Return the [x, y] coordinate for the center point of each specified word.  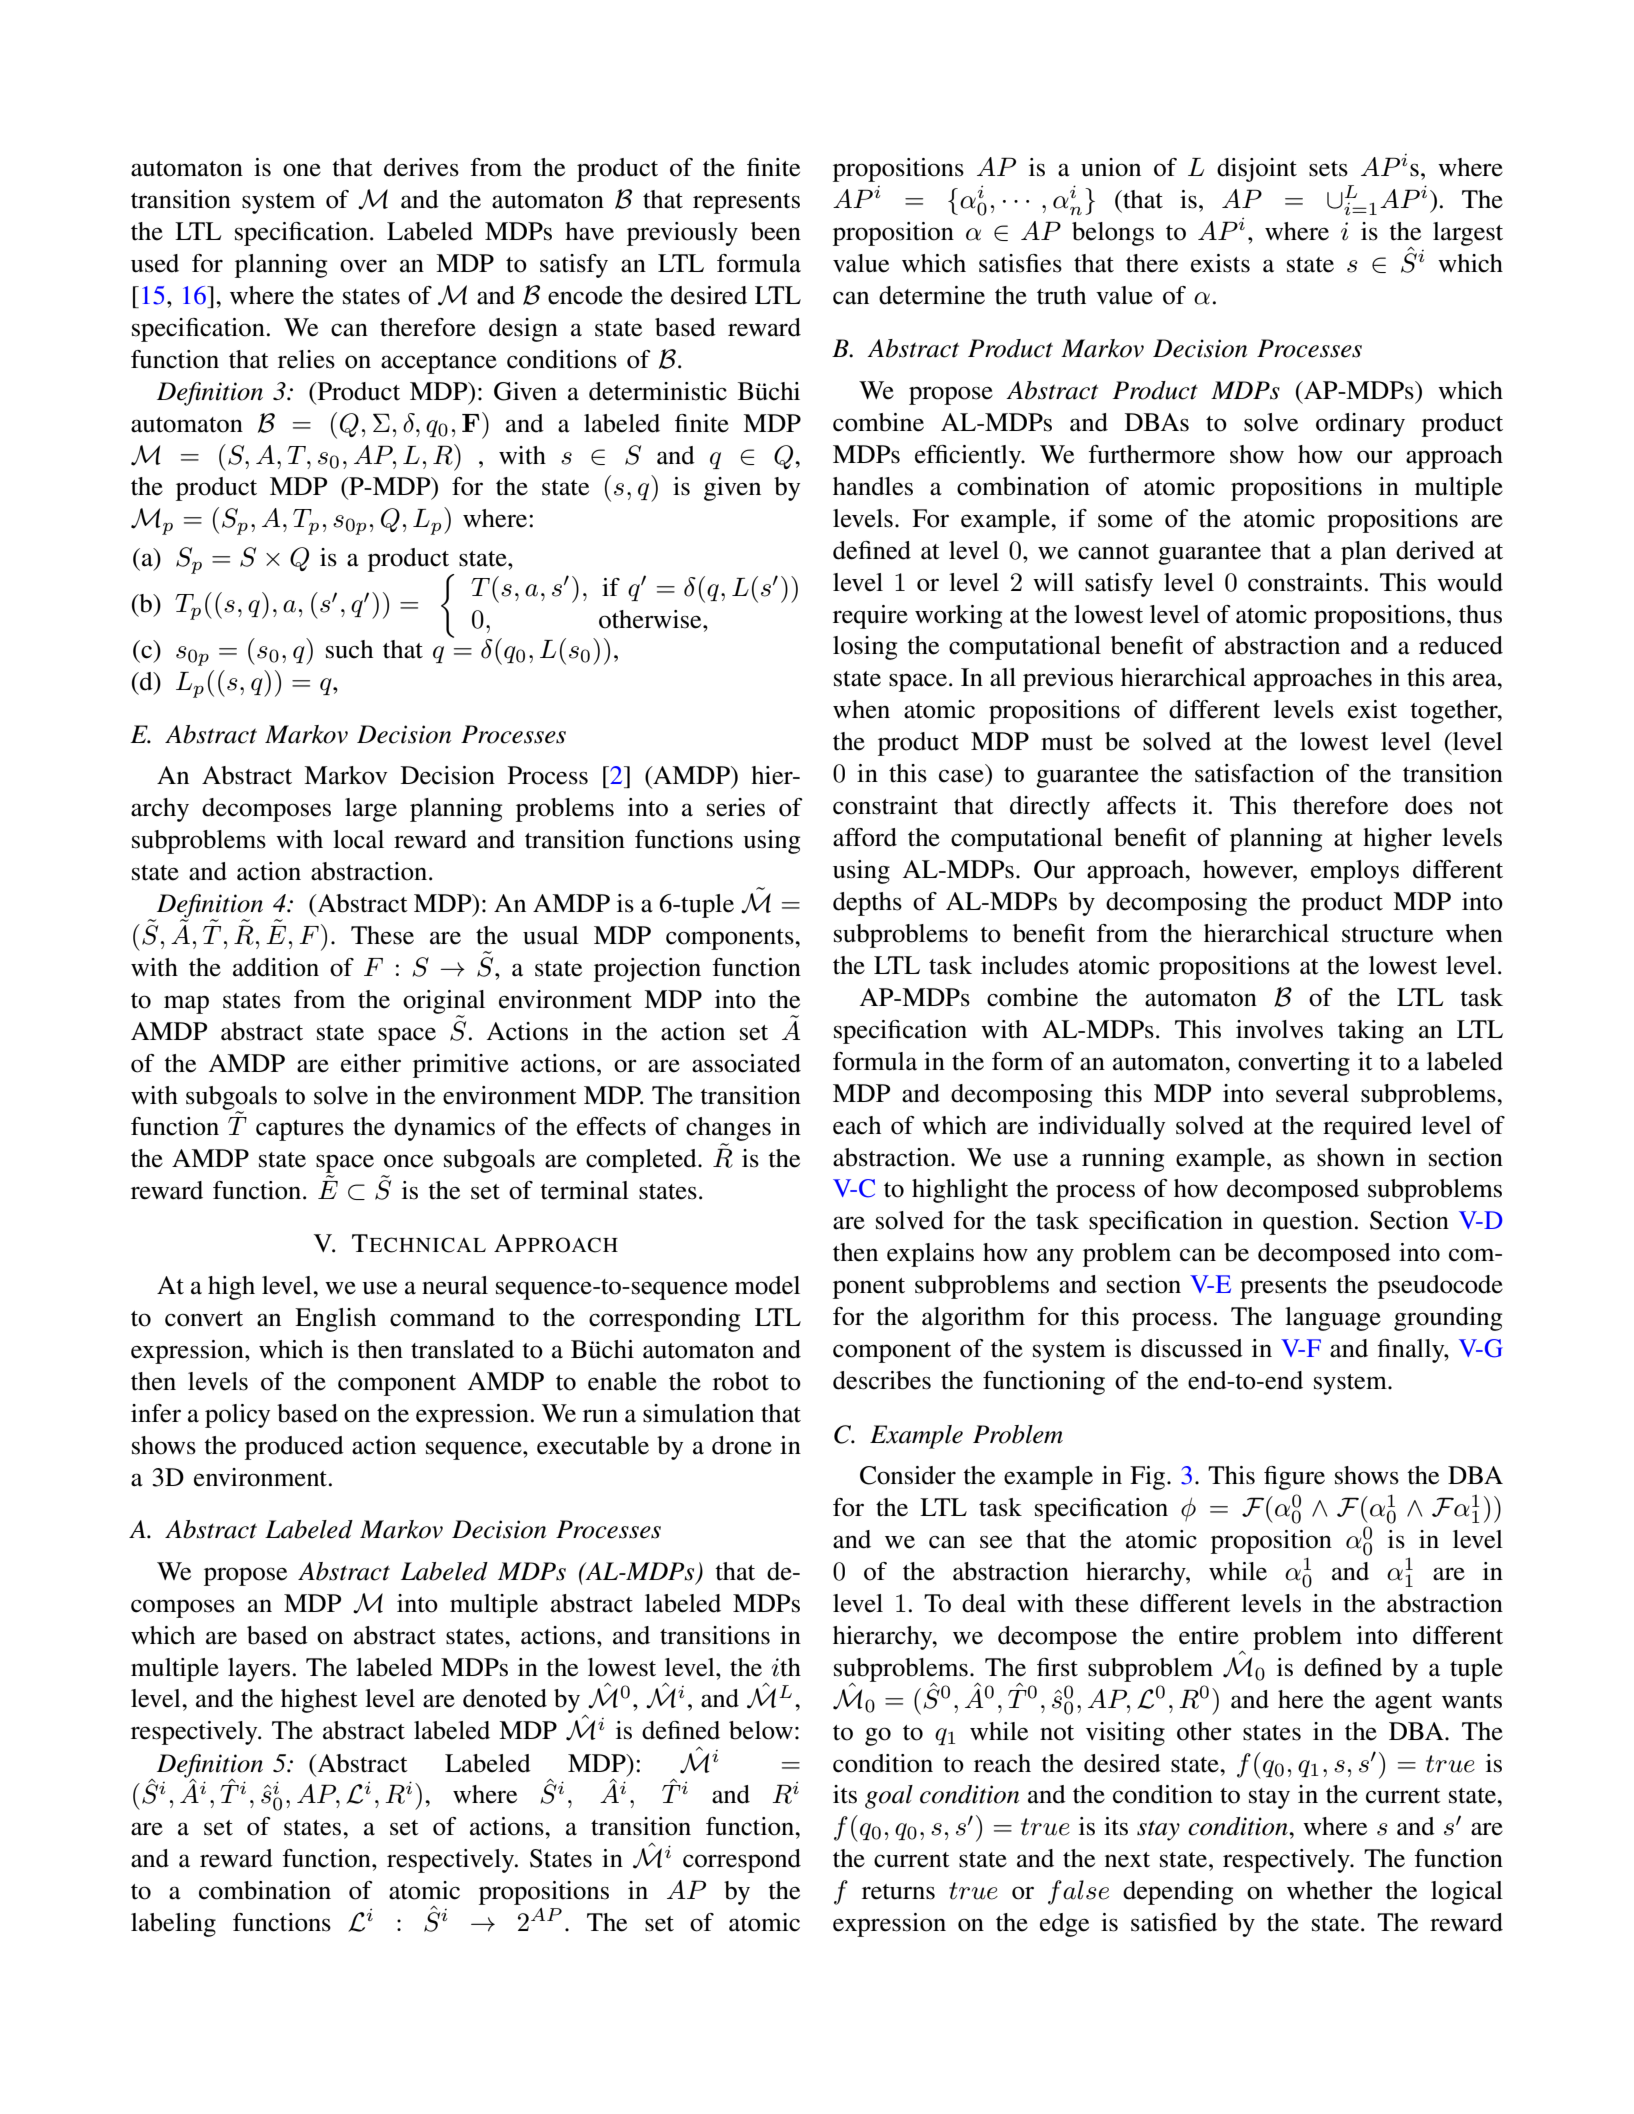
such [349, 649]
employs [1355, 872]
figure [1294, 1478]
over [363, 266]
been [776, 231]
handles [873, 486]
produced [294, 1448]
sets [1328, 169]
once [408, 1161]
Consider [908, 1475]
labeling [173, 1925]
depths [867, 904]
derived [1435, 550]
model [767, 1285]
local [358, 839]
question [1308, 1223]
